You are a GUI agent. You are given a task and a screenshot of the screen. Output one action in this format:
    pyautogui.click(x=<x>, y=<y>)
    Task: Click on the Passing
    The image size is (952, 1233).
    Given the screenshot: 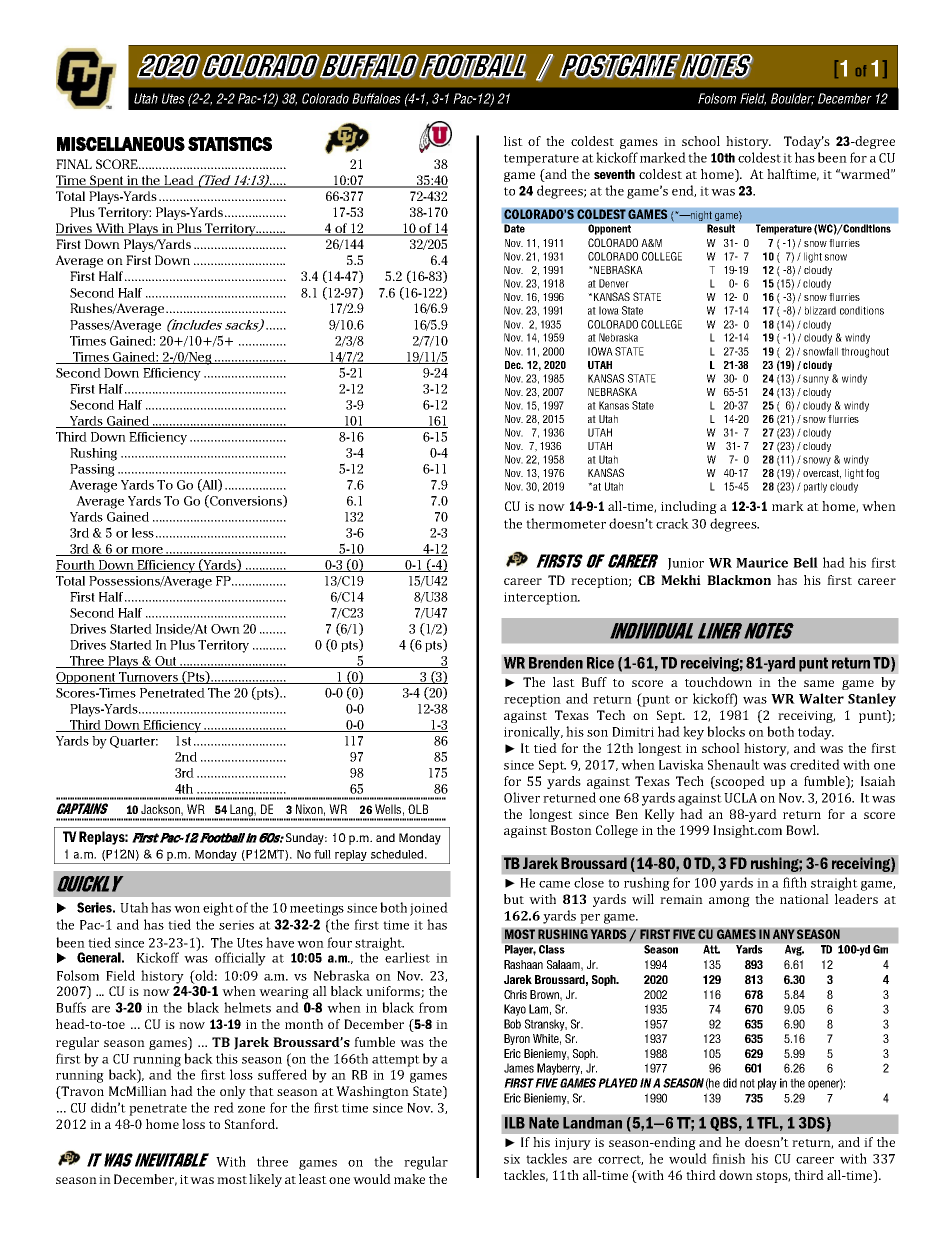 What is the action you would take?
    pyautogui.click(x=92, y=470)
